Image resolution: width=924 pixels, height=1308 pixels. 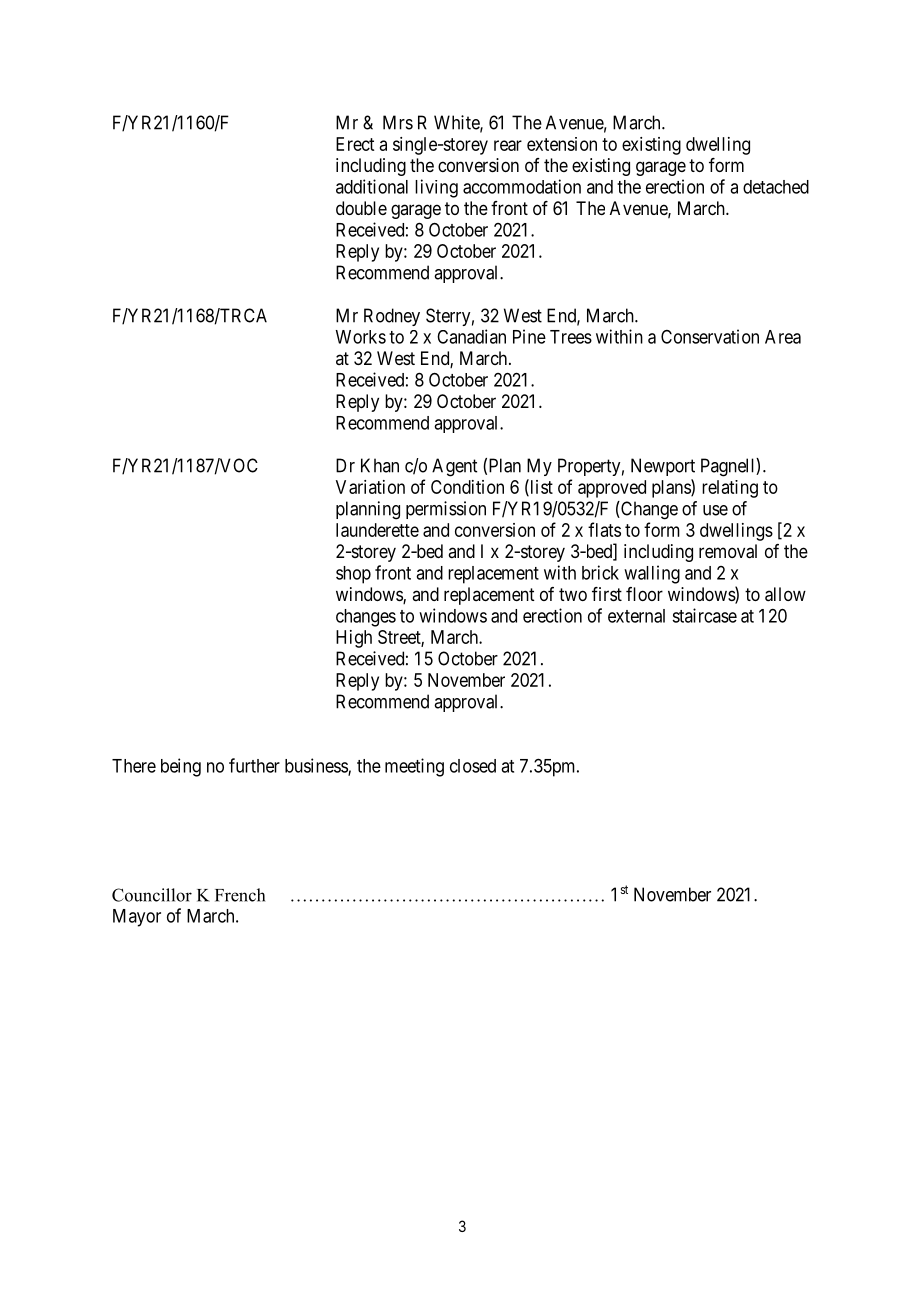 I want to click on closed, so click(x=473, y=766).
